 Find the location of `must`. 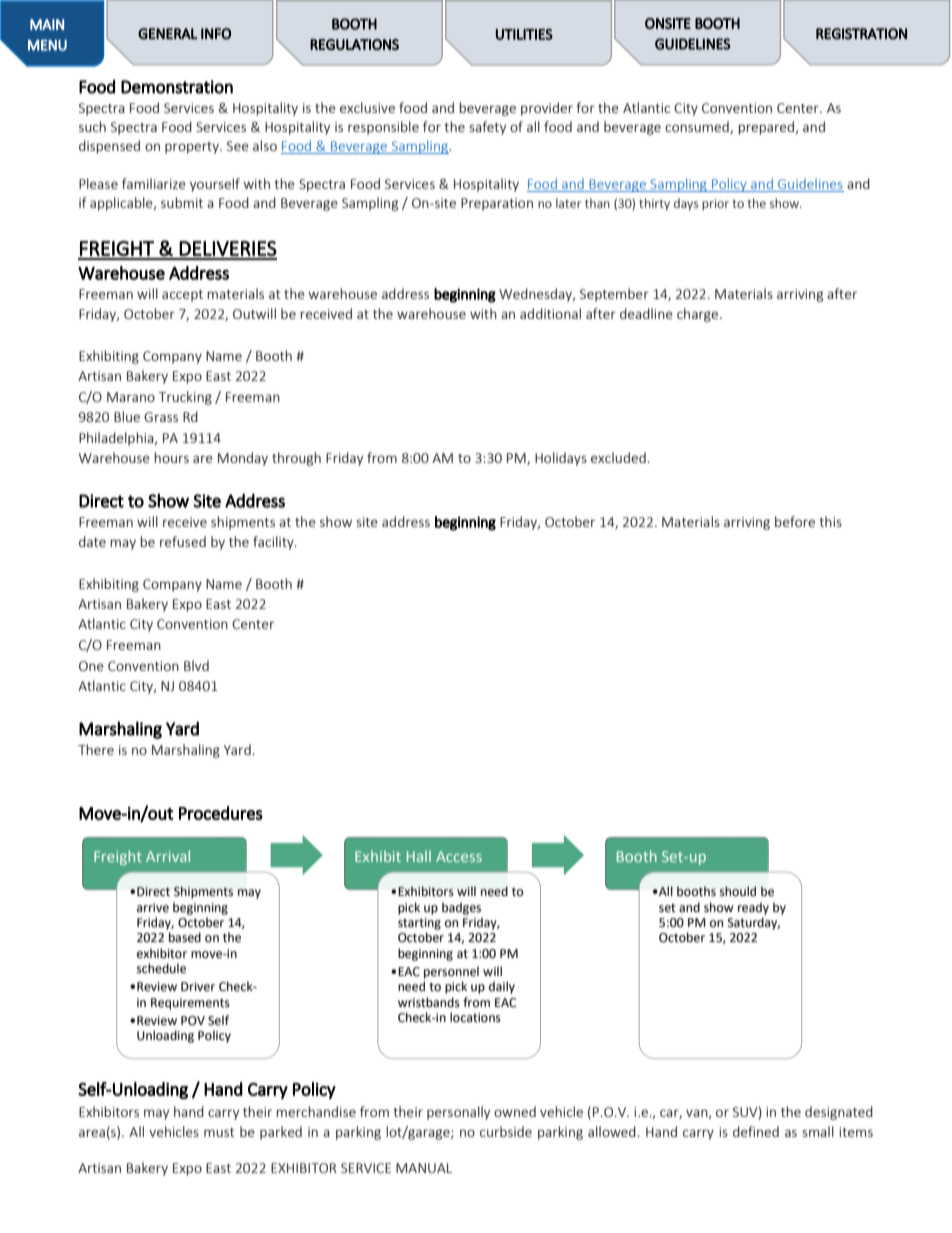

must is located at coordinates (219, 1132).
